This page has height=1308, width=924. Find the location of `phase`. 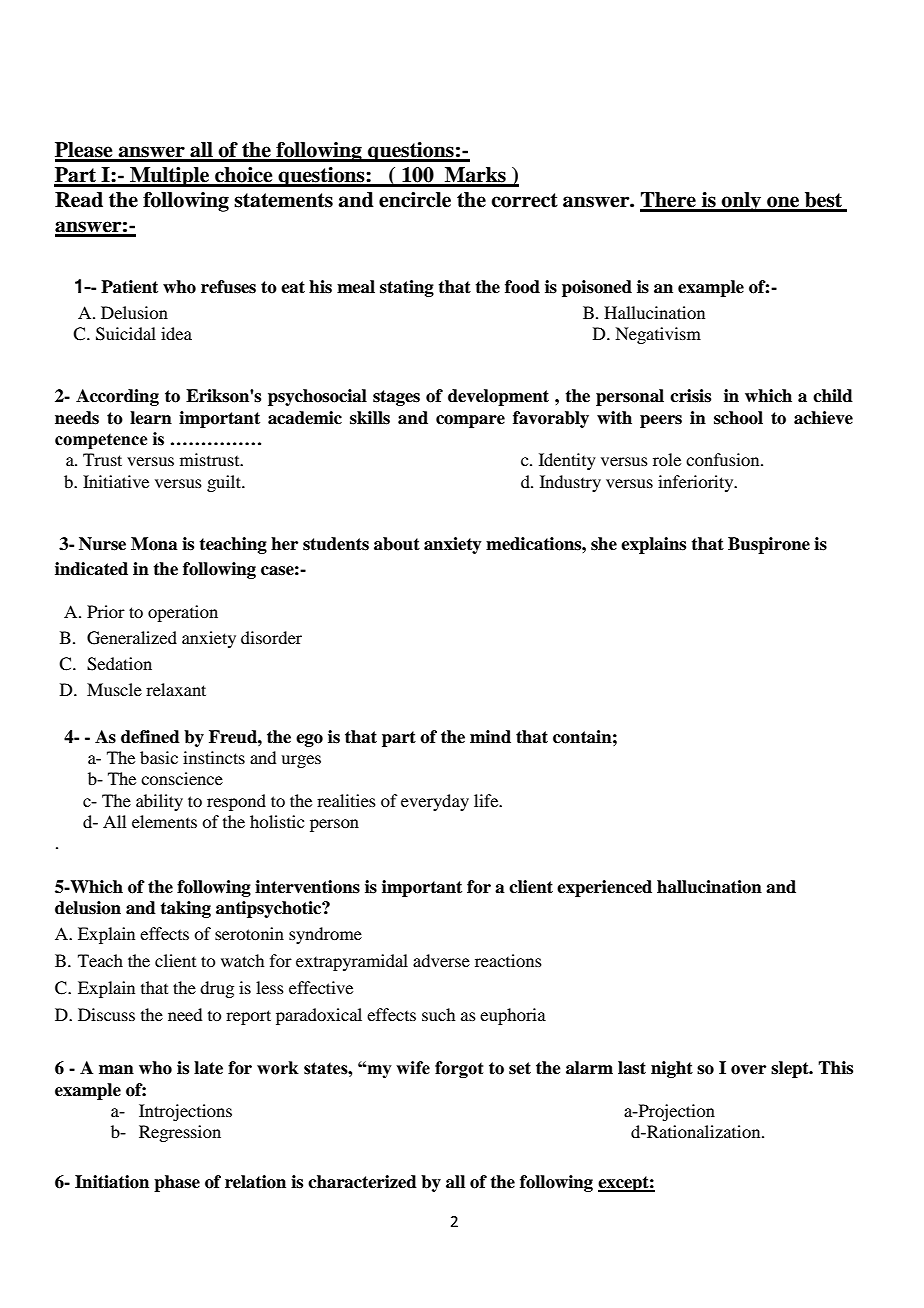

phase is located at coordinates (177, 1183).
